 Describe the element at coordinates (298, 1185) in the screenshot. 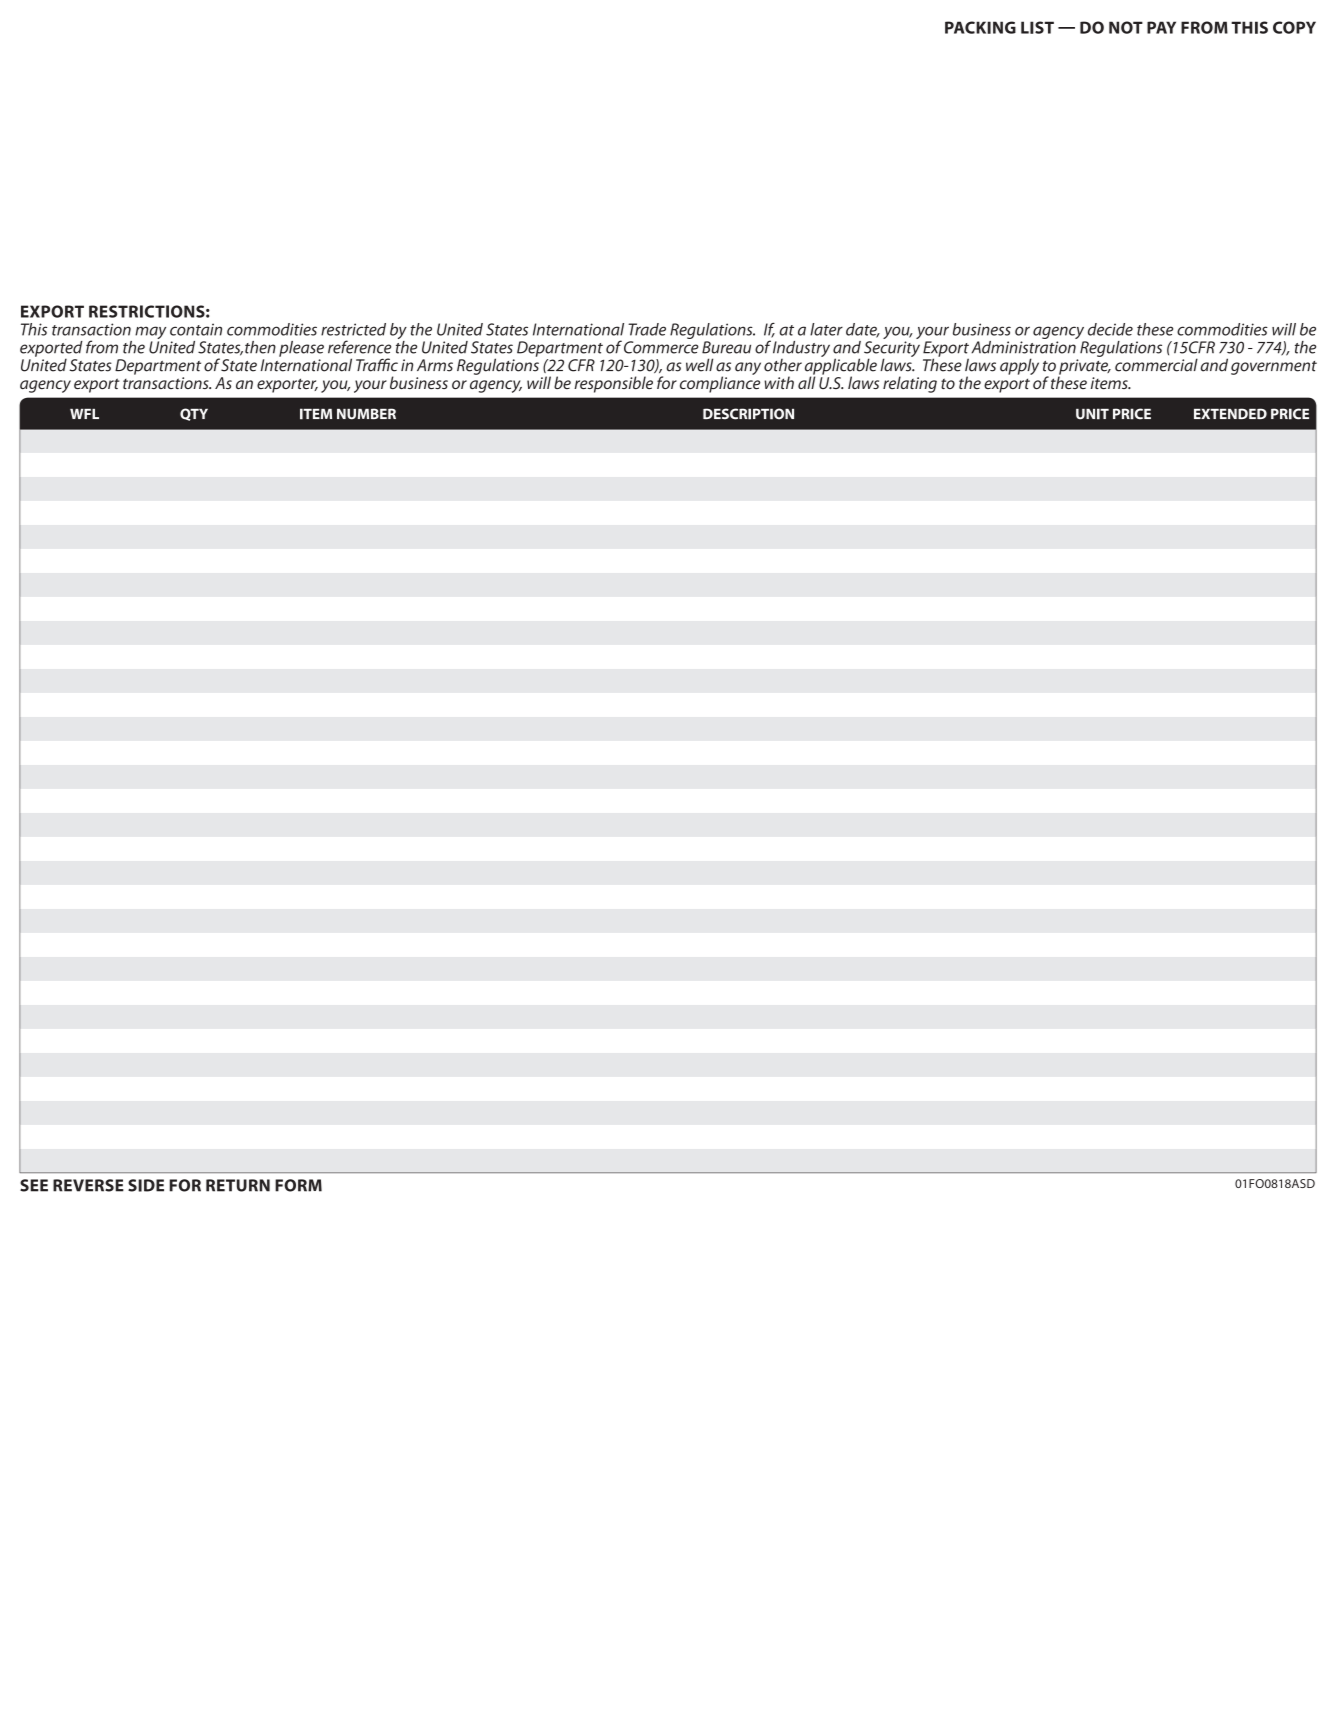

I see `FORM` at that location.
